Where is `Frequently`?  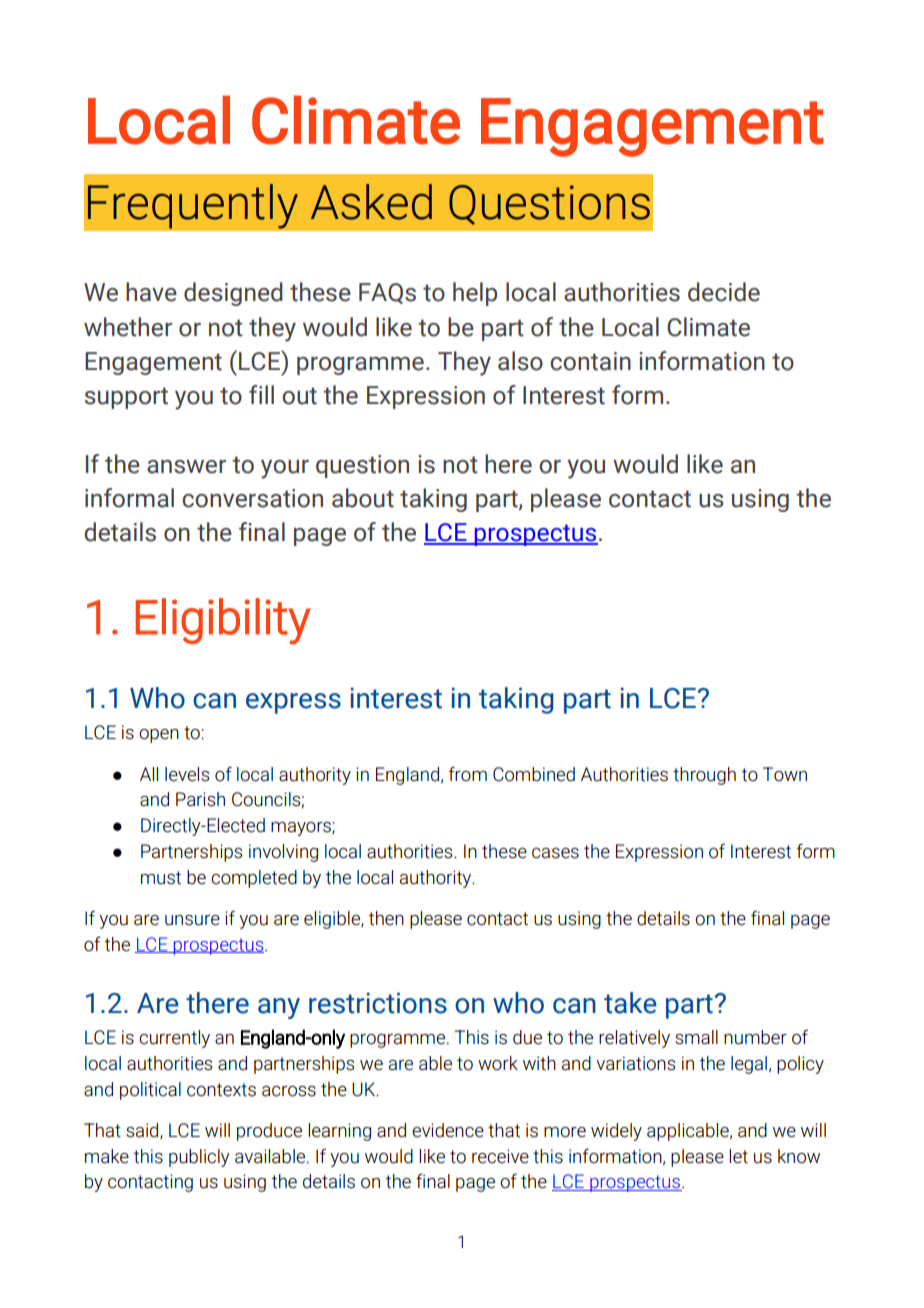 Frequently is located at coordinates (193, 206).
